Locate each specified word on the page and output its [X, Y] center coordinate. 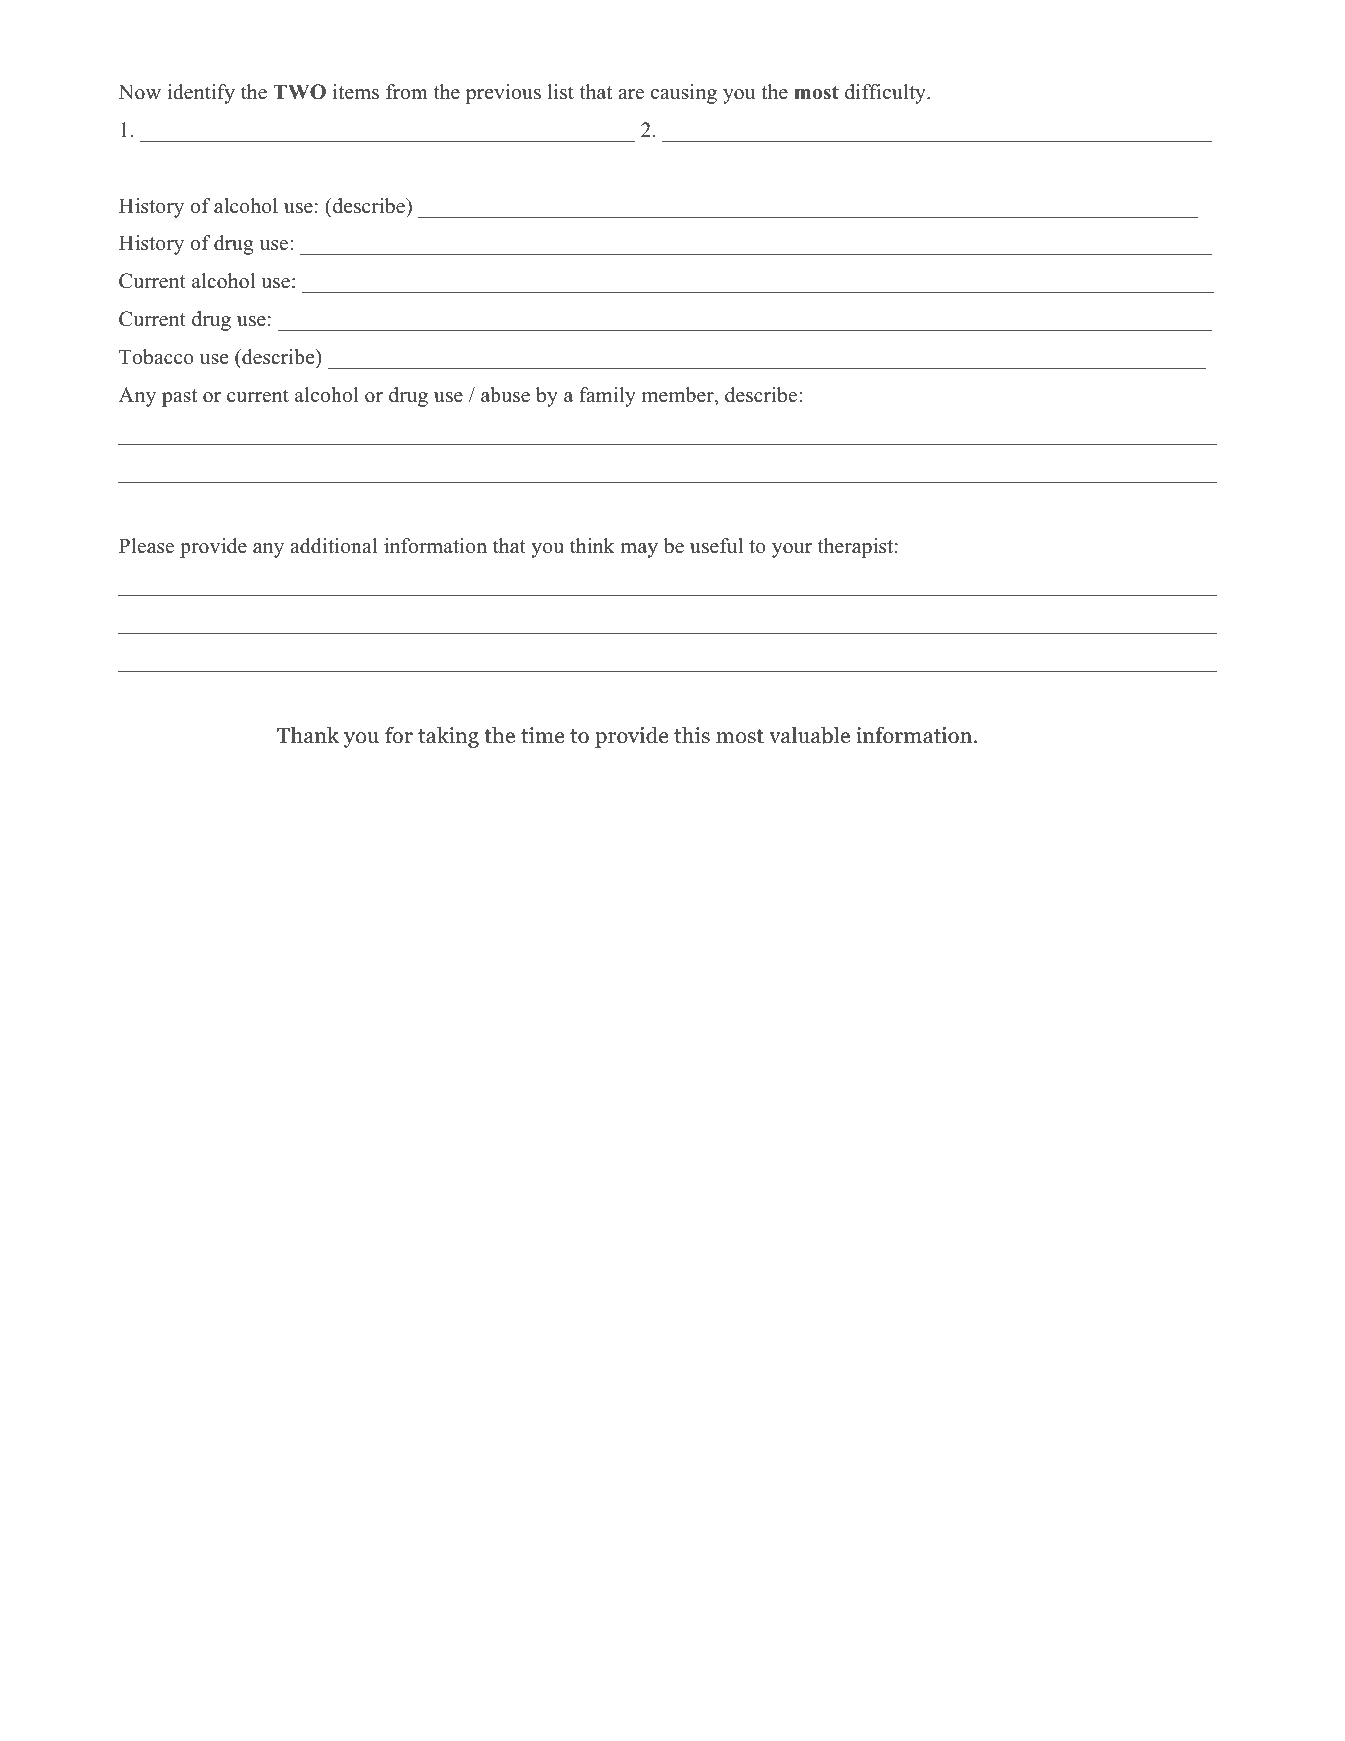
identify [201, 94]
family [607, 397]
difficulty [886, 94]
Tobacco [156, 357]
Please [146, 546]
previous [503, 94]
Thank [308, 735]
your [792, 550]
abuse [505, 395]
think [592, 545]
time [542, 735]
